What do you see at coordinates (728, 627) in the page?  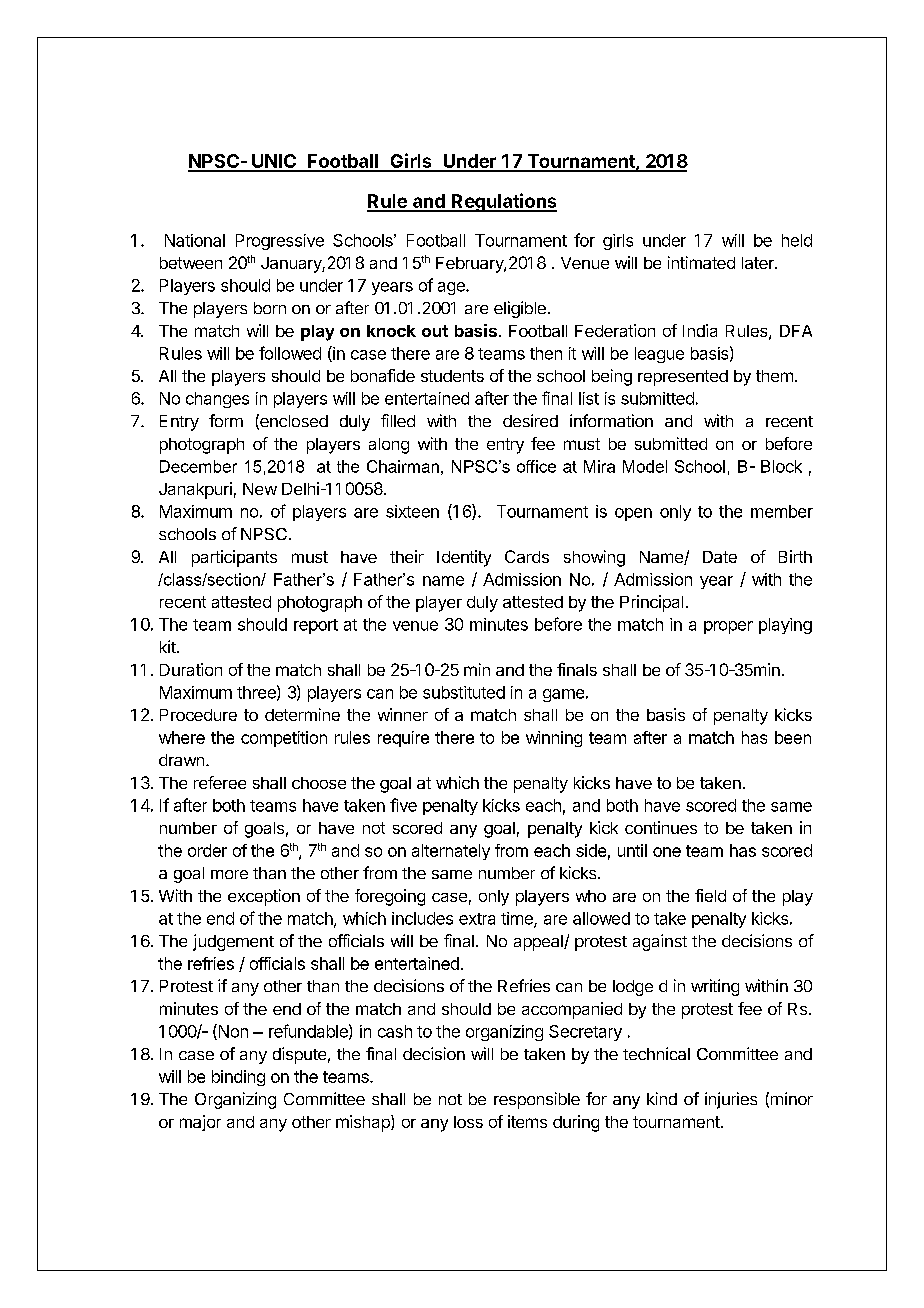 I see `proper` at bounding box center [728, 627].
